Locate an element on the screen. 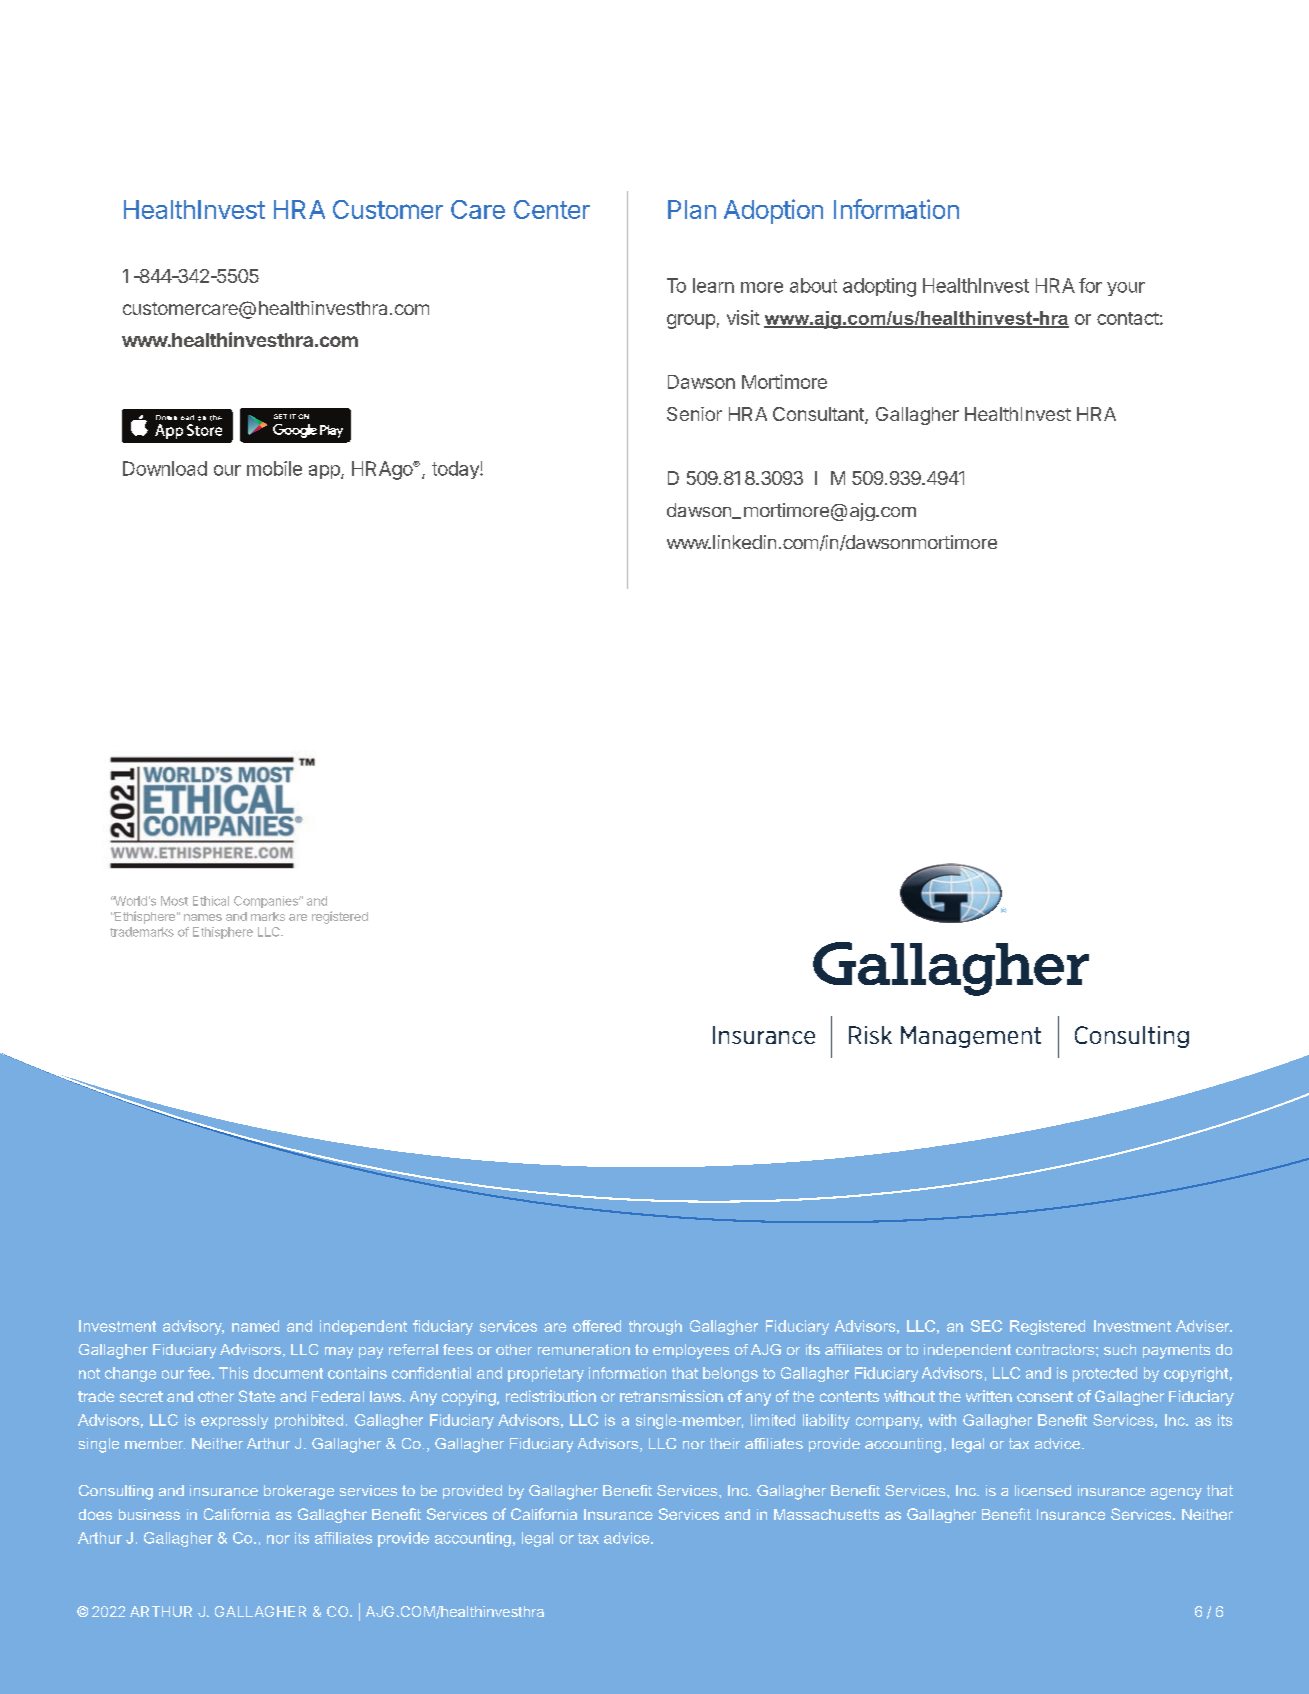 This screenshot has height=1694, width=1309. through is located at coordinates (655, 1327).
